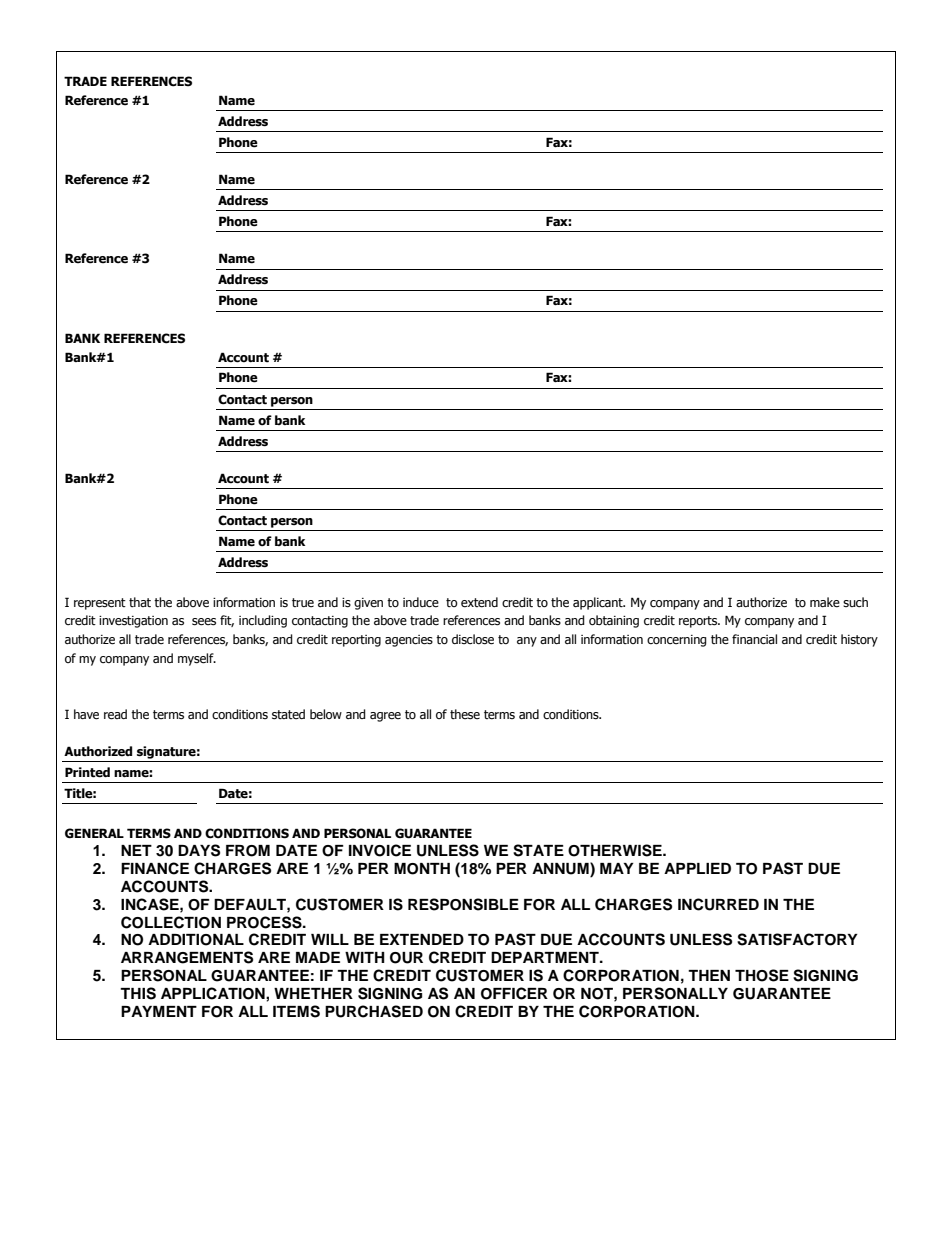  I want to click on APPLICATION, so click(214, 993).
